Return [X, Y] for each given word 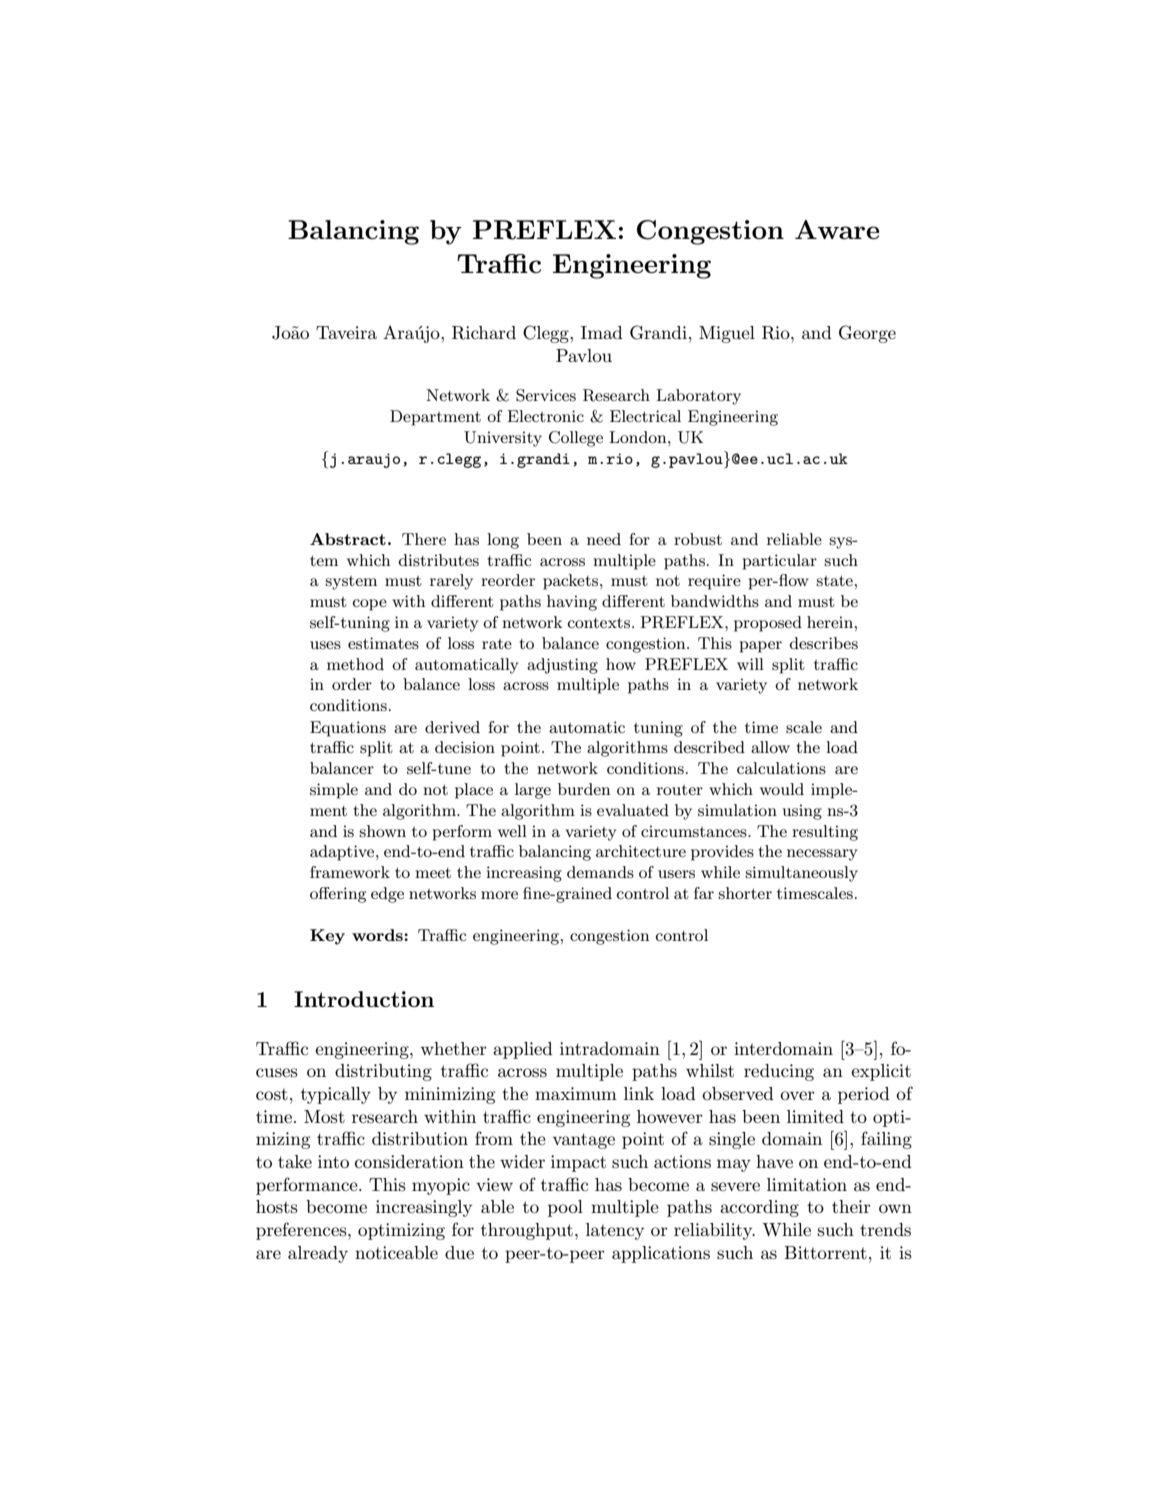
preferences [302, 1231]
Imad [602, 332]
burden [584, 789]
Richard [484, 333]
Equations [348, 729]
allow [770, 747]
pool [565, 1208]
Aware [837, 229]
